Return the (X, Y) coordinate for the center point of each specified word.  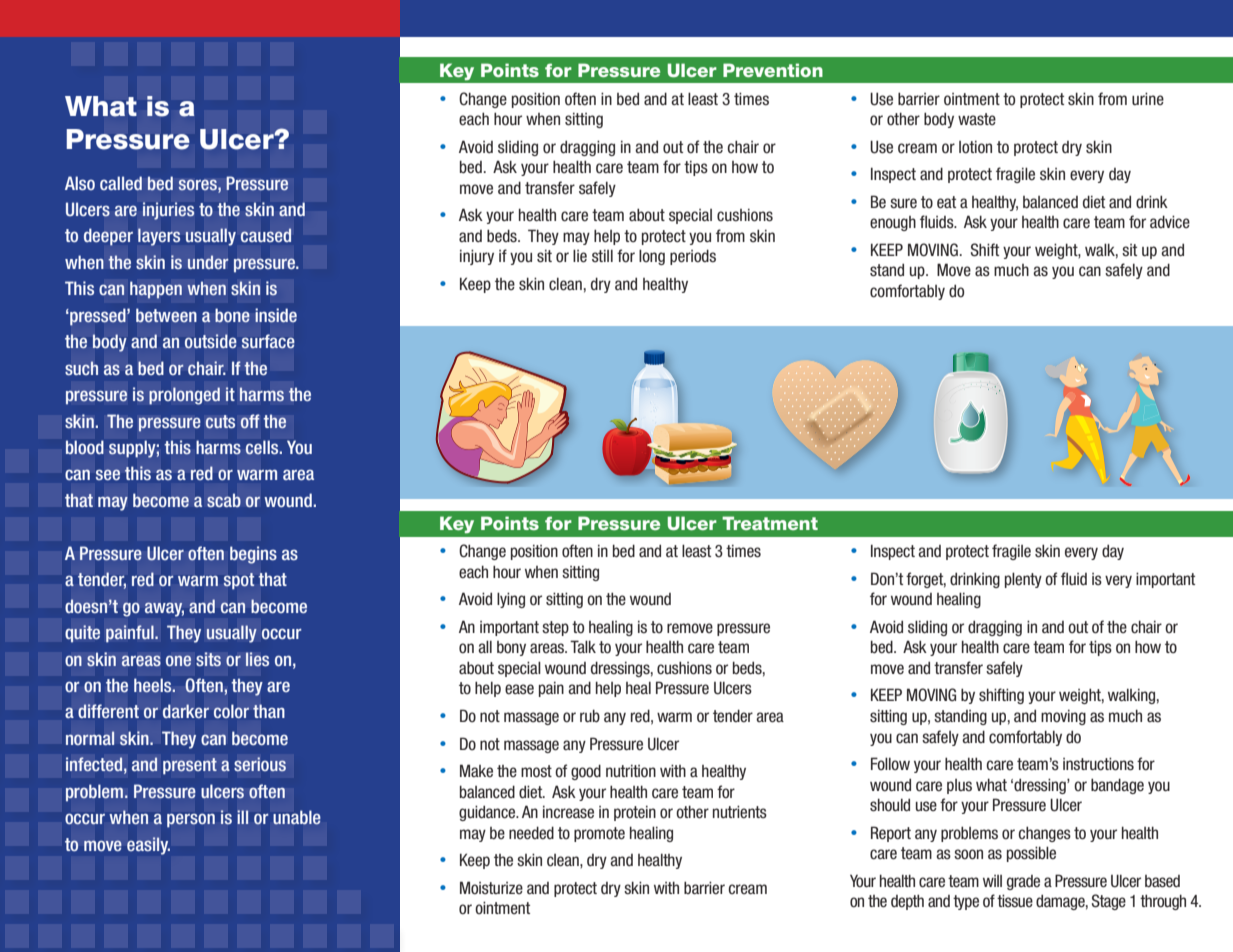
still (602, 256)
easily (148, 846)
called (121, 183)
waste (977, 119)
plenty (1023, 580)
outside (210, 341)
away (164, 610)
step (555, 628)
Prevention (773, 70)
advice (1170, 222)
